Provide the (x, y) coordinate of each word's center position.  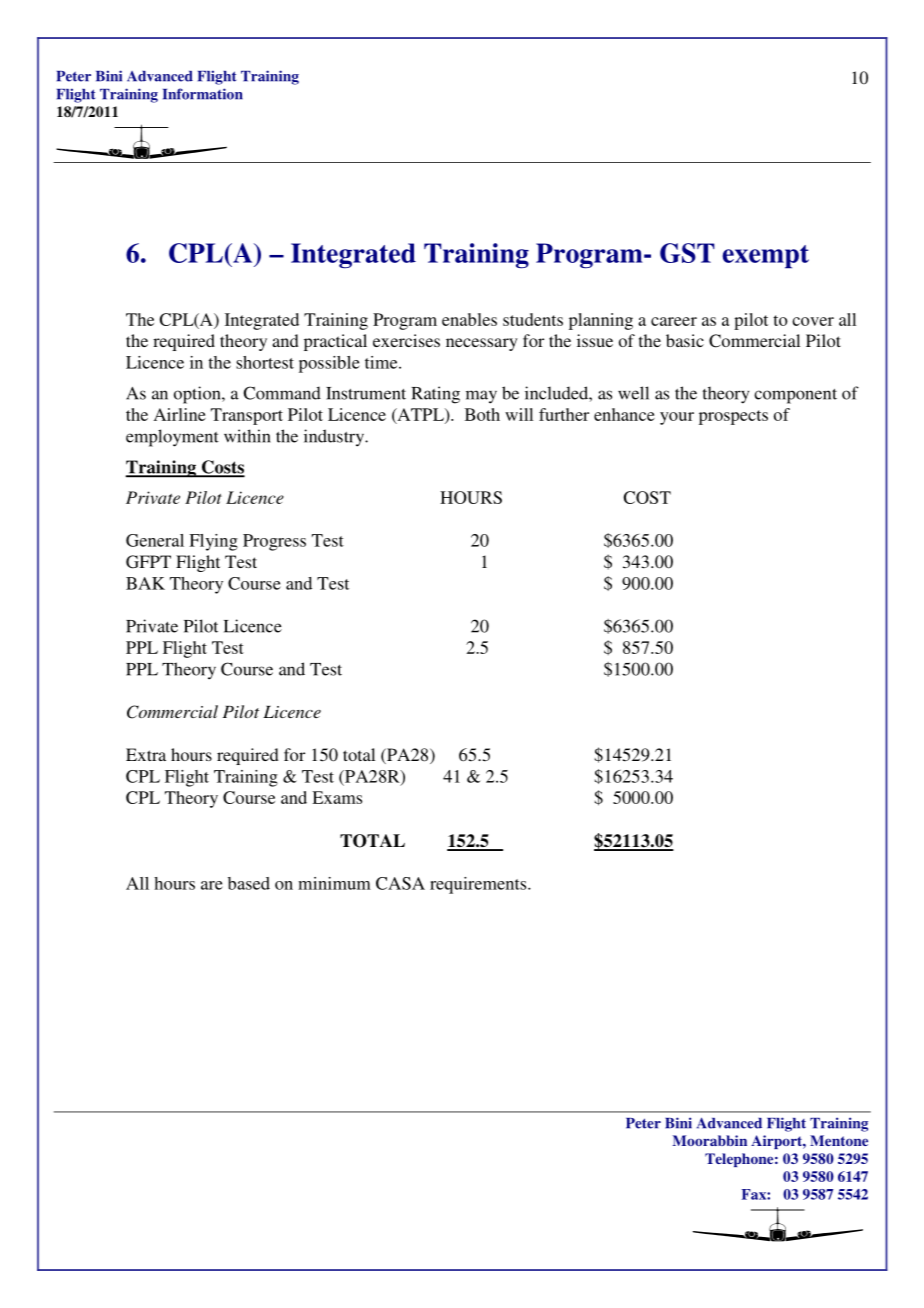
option (198, 395)
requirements (479, 885)
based (249, 883)
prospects (733, 417)
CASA (400, 883)
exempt (765, 257)
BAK (145, 583)
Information (203, 94)
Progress (274, 542)
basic (685, 340)
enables (469, 319)
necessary (482, 344)
